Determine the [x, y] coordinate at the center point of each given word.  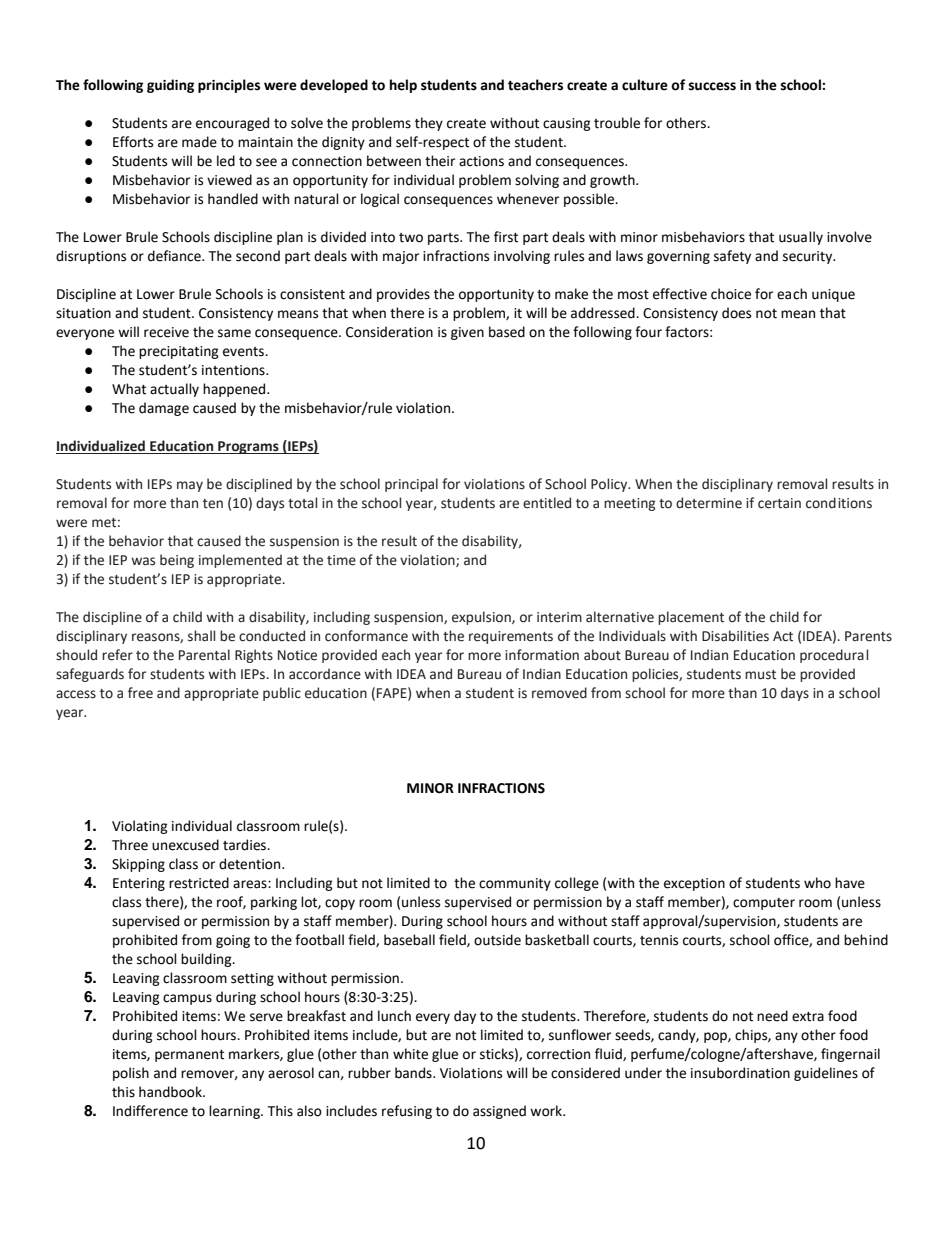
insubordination [740, 1073]
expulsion [482, 618]
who [817, 883]
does [736, 313]
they [429, 124]
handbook [171, 1092]
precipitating [179, 352]
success [712, 86]
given [467, 333]
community [515, 884]
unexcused [185, 845]
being [177, 561]
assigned [499, 1112]
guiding [170, 86]
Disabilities [735, 636]
